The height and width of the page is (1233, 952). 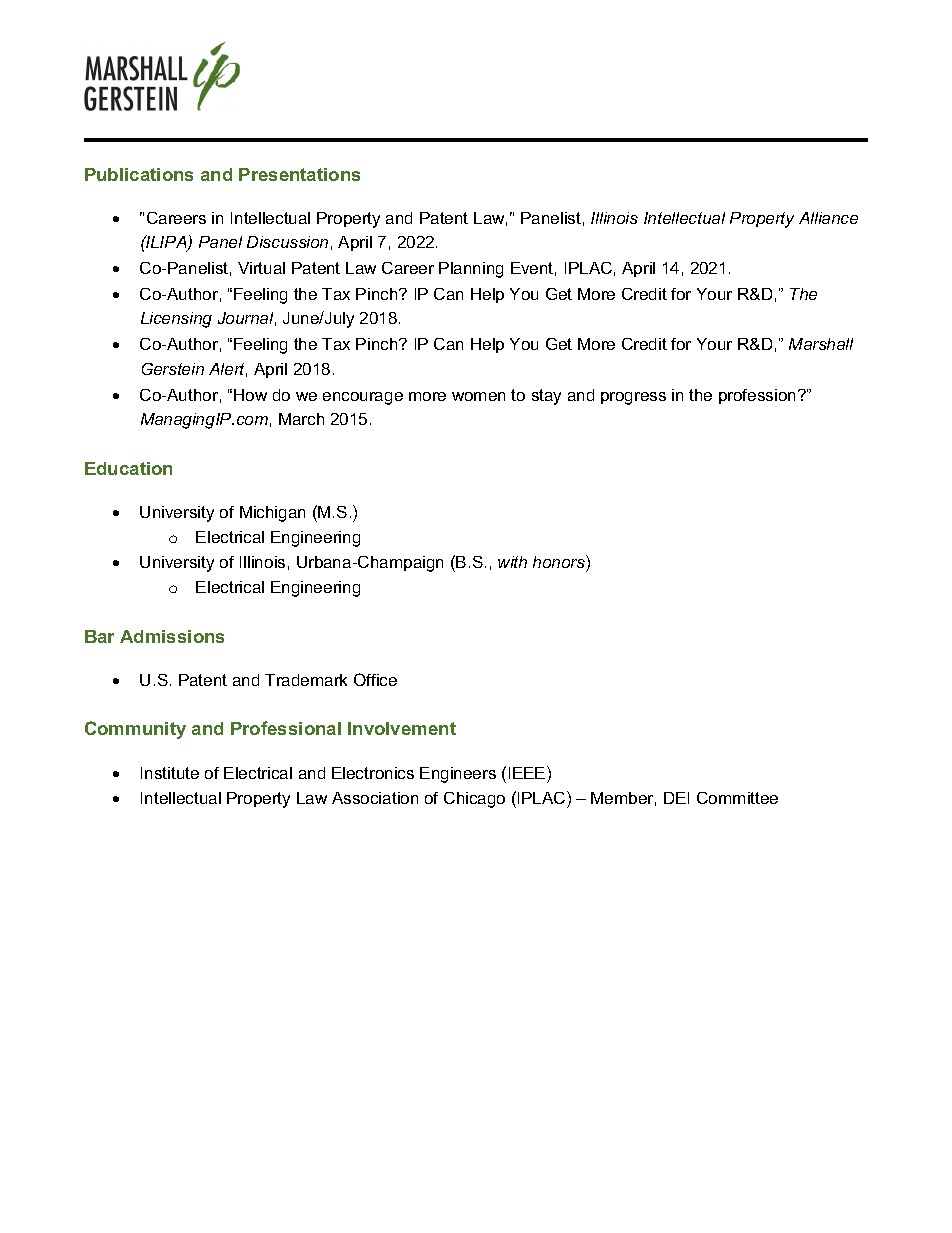 I want to click on Alert, so click(x=228, y=370).
